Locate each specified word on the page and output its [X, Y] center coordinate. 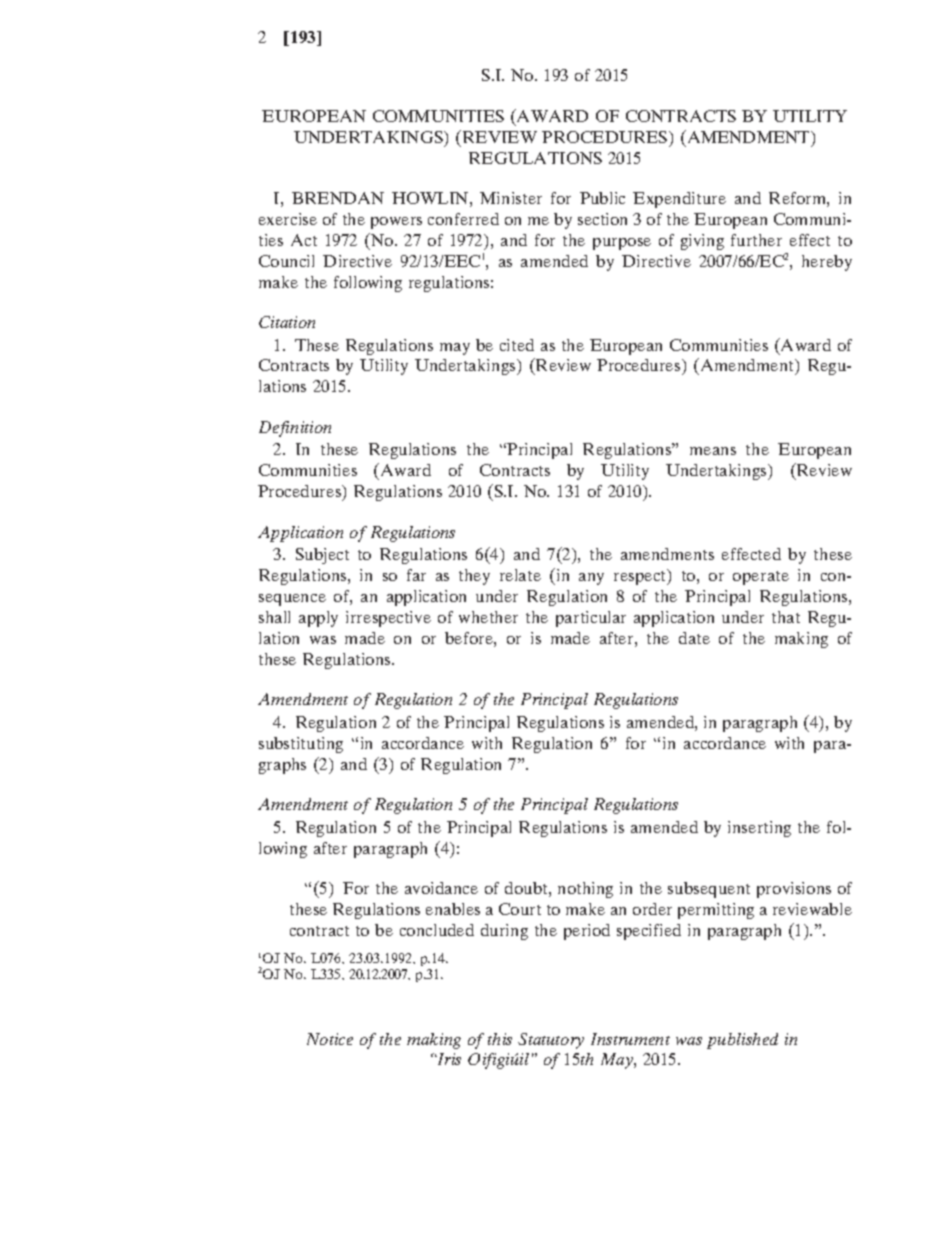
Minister [511, 198]
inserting [759, 829]
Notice [330, 1039]
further [756, 240]
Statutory [551, 1041]
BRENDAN [338, 198]
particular [591, 619]
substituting [301, 745]
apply [318, 619]
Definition [295, 429]
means [713, 451]
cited [517, 345]
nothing [585, 890]
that [786, 617]
